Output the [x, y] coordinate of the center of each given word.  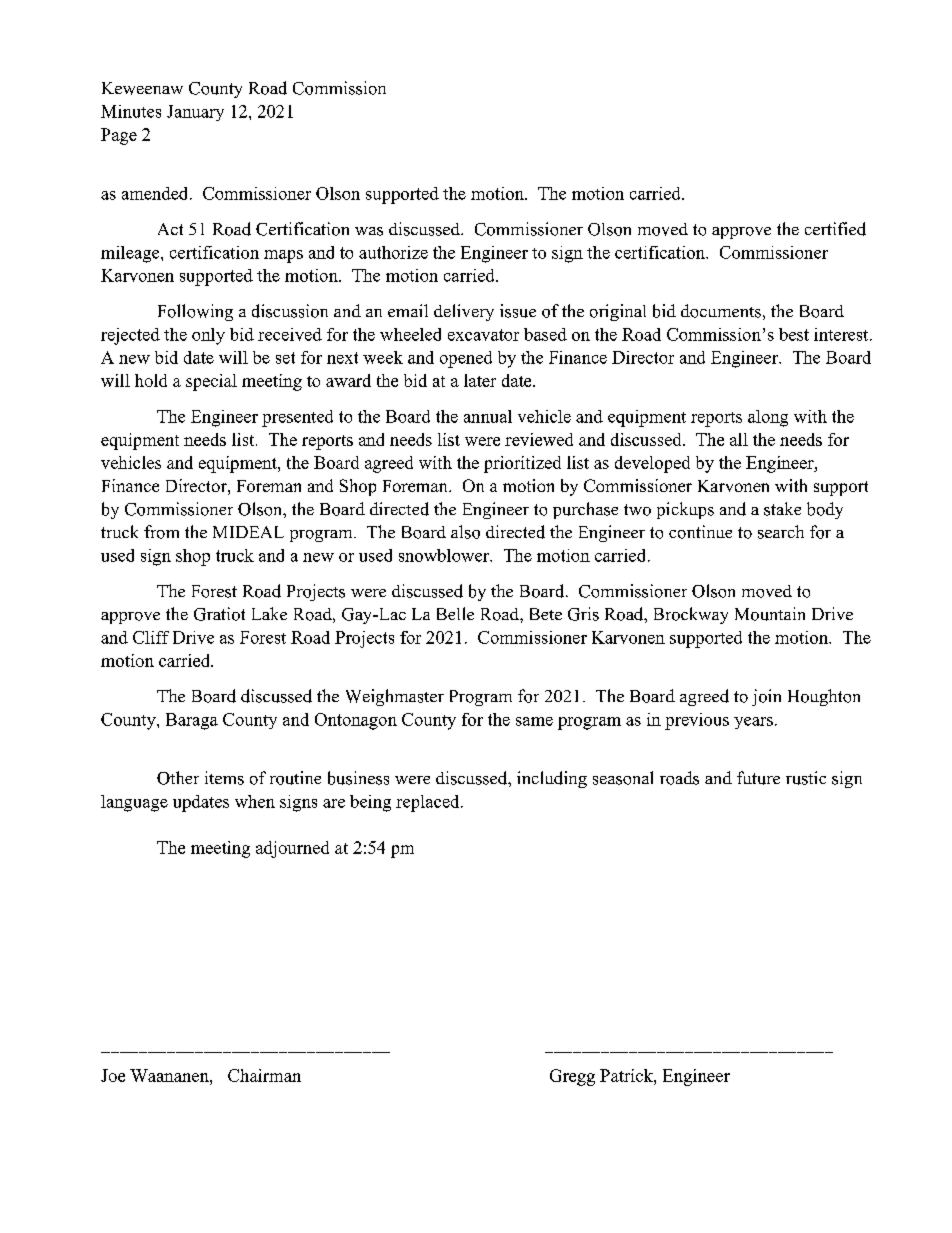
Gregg [572, 1077]
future [758, 778]
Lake [269, 613]
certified [835, 229]
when [255, 801]
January [195, 113]
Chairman [264, 1075]
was [369, 231]
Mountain [770, 614]
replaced [429, 803]
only [208, 336]
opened [466, 359]
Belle [455, 613]
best [794, 334]
